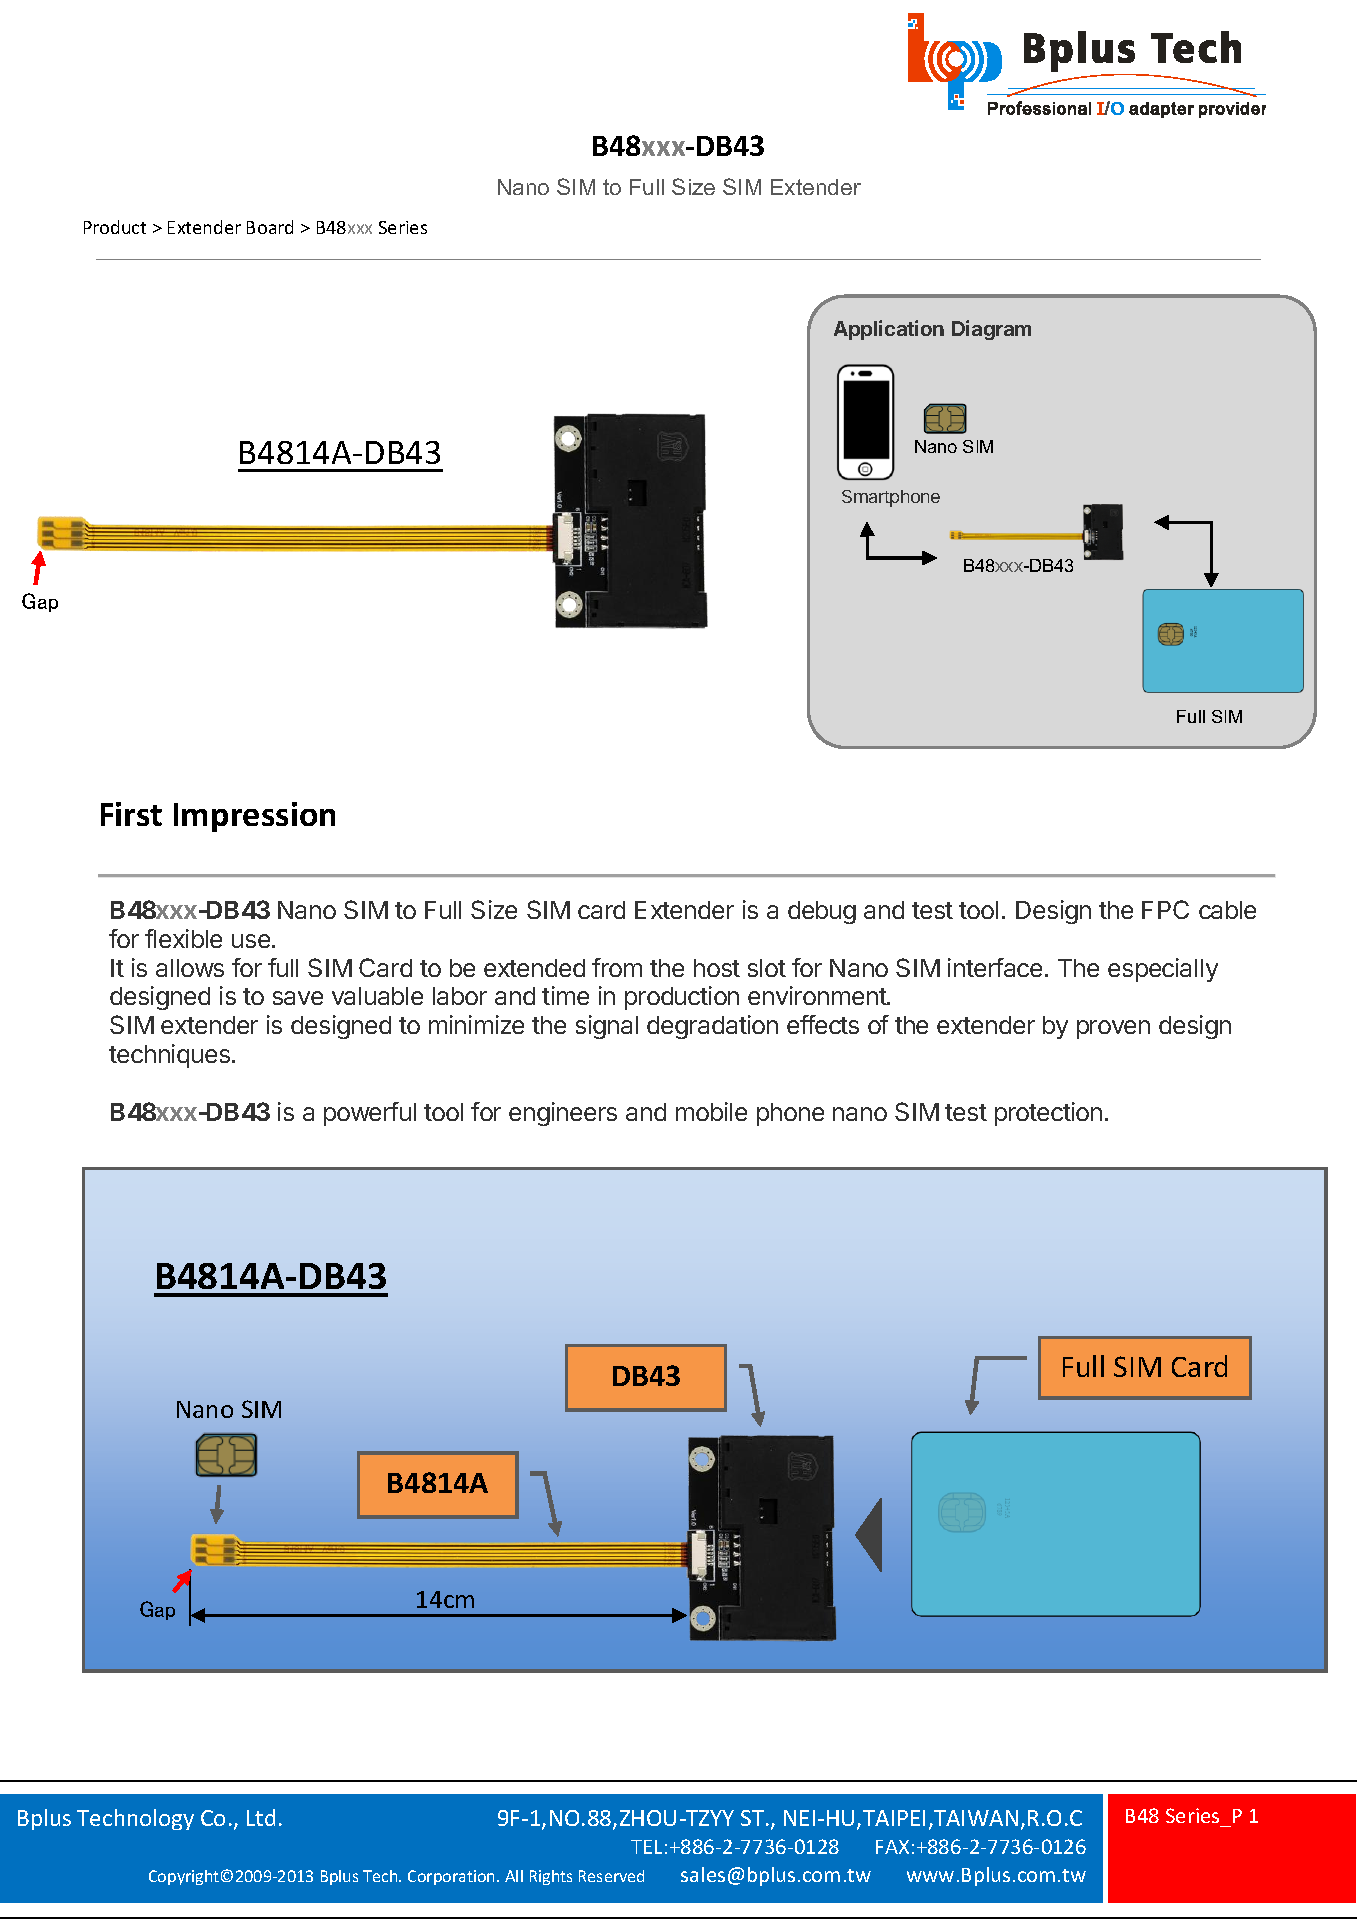 The image size is (1357, 1920). I want to click on Rights, so click(551, 1877).
